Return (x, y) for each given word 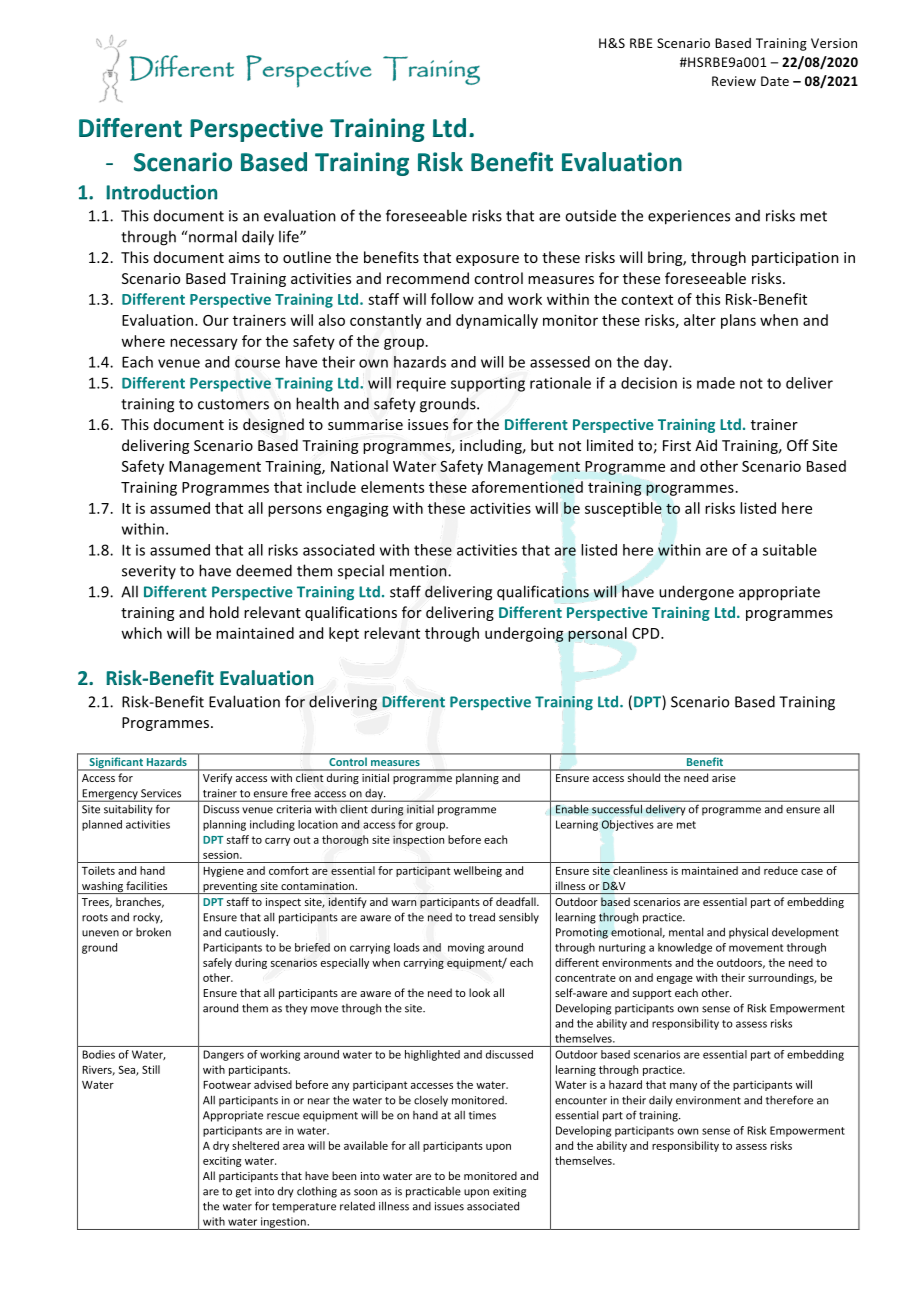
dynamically (497, 321)
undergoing (524, 634)
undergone (696, 593)
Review (734, 81)
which (141, 633)
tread (482, 917)
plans (738, 321)
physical (748, 933)
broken (153, 932)
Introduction (161, 192)
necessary (204, 344)
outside (590, 215)
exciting (222, 1162)
